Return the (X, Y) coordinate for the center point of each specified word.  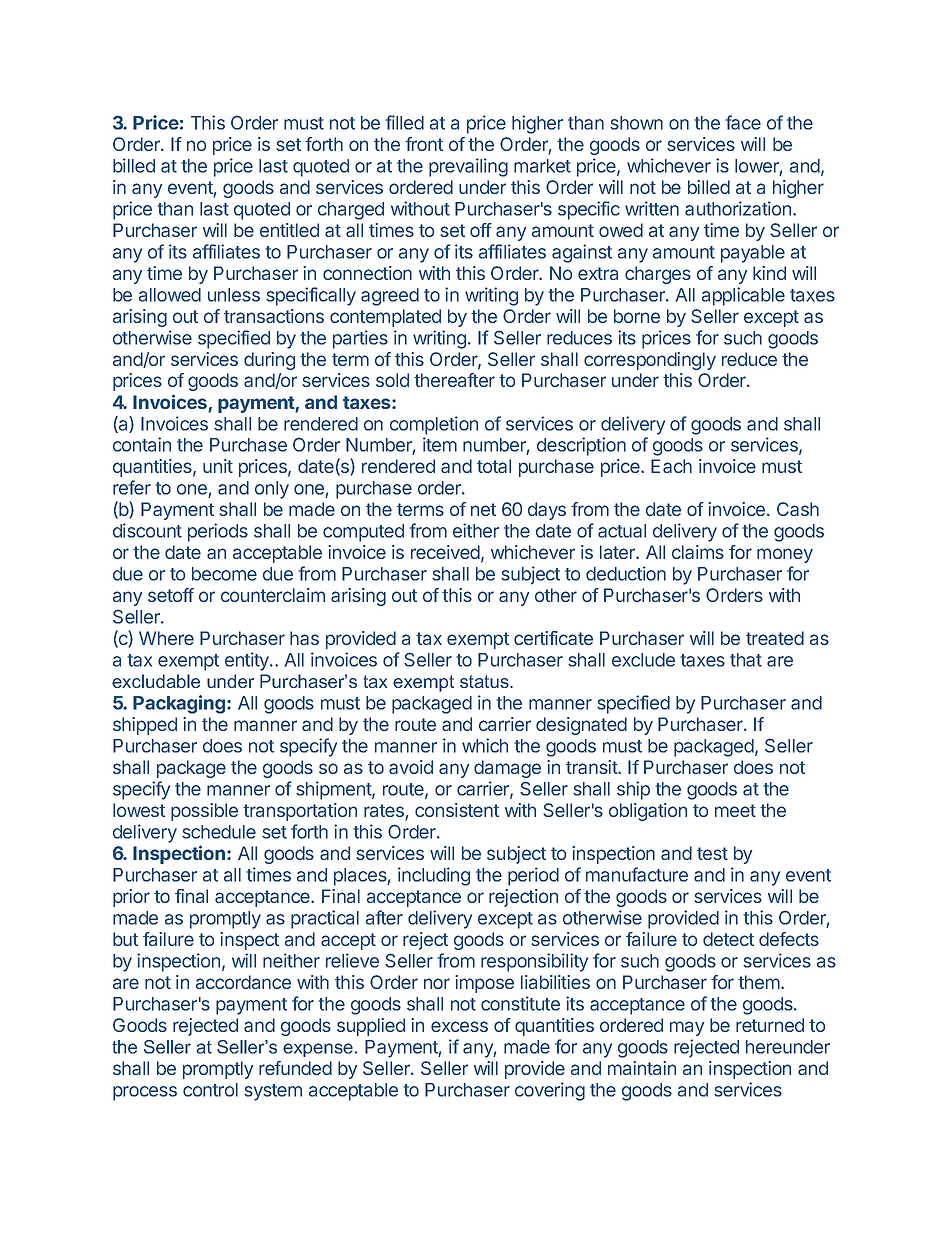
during (269, 361)
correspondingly (650, 361)
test (712, 853)
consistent (457, 810)
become (224, 574)
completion (434, 425)
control (210, 1090)
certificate (553, 638)
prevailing (468, 167)
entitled (289, 230)
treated (775, 638)
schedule (219, 832)
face (743, 122)
